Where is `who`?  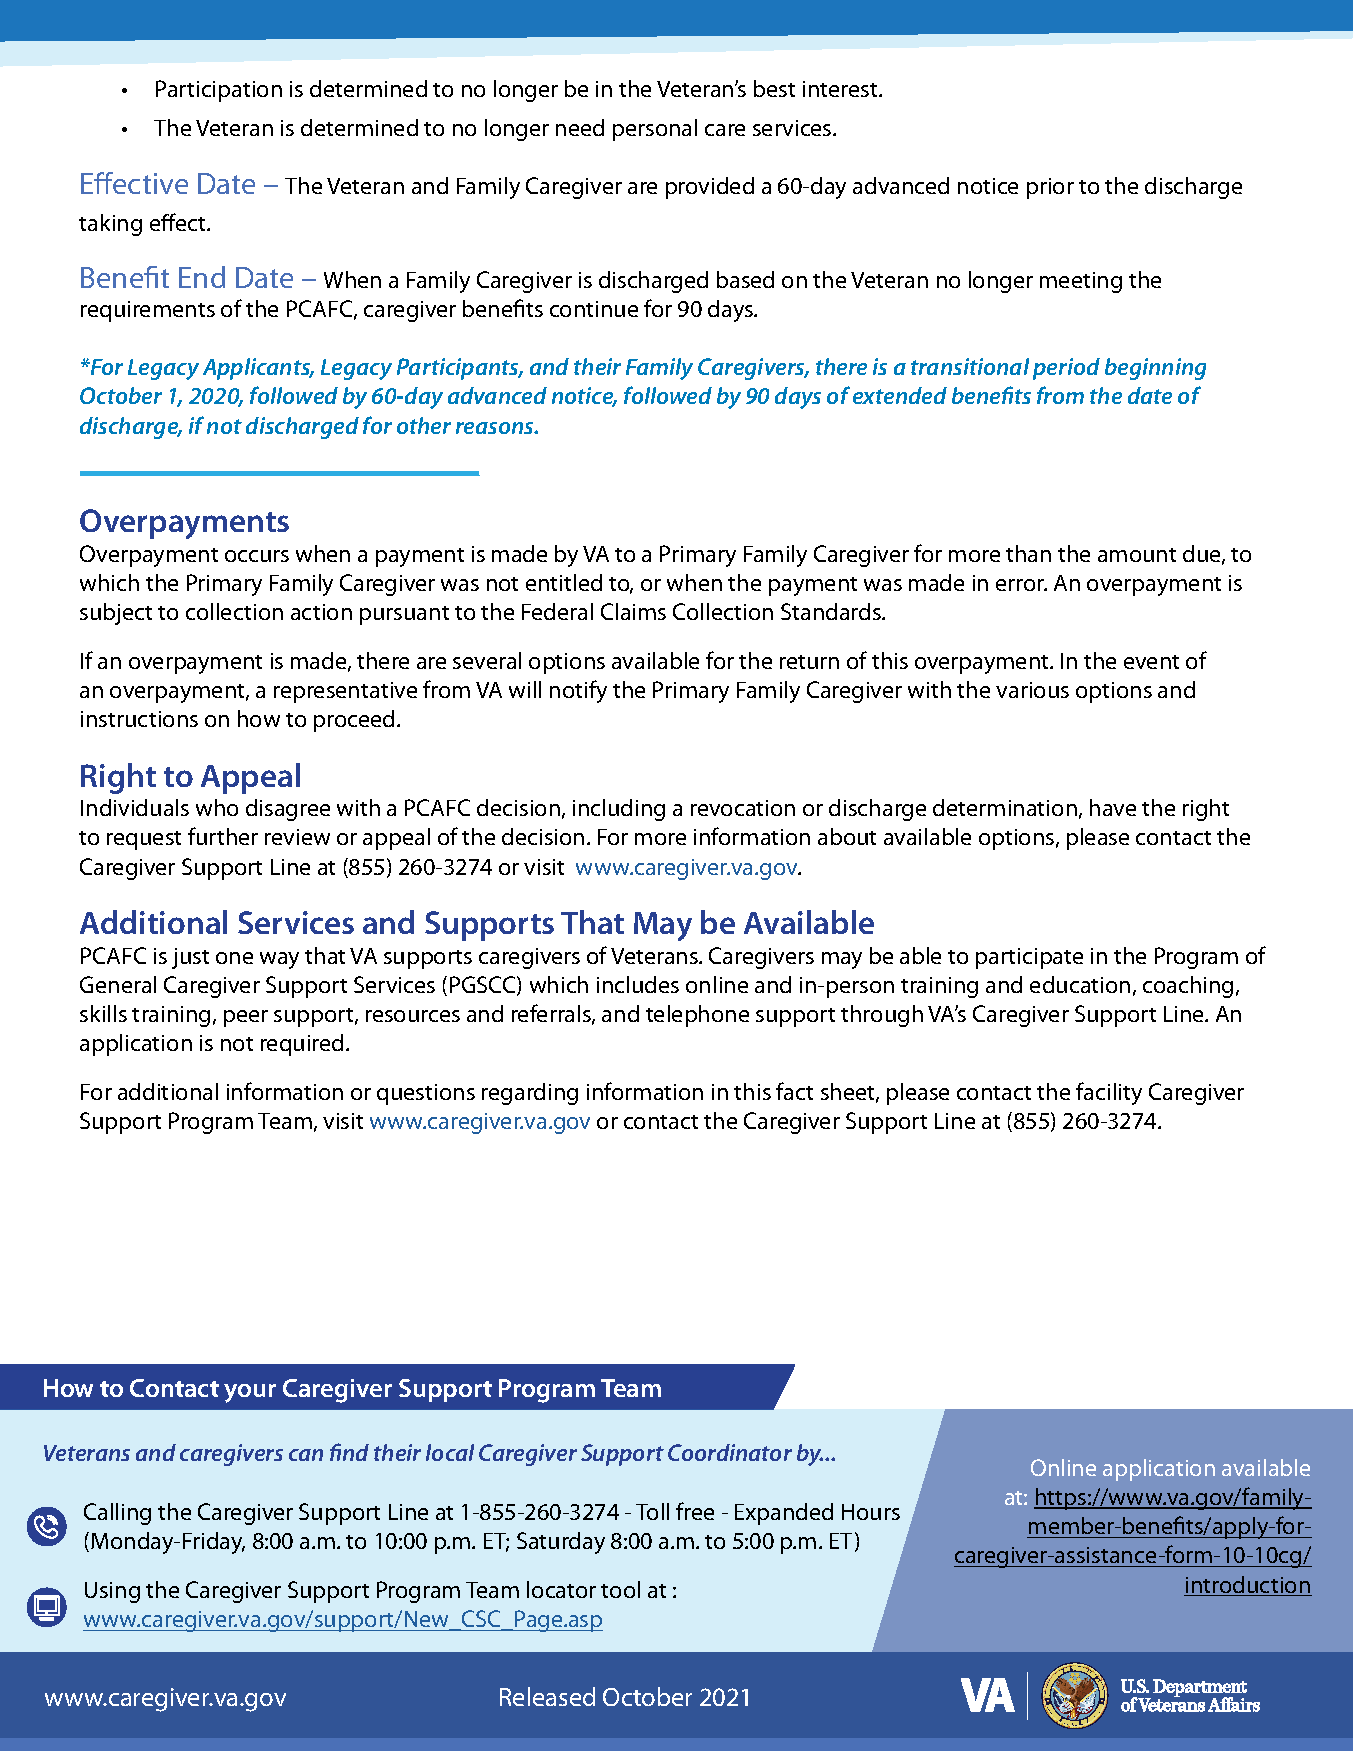 who is located at coordinates (217, 807).
